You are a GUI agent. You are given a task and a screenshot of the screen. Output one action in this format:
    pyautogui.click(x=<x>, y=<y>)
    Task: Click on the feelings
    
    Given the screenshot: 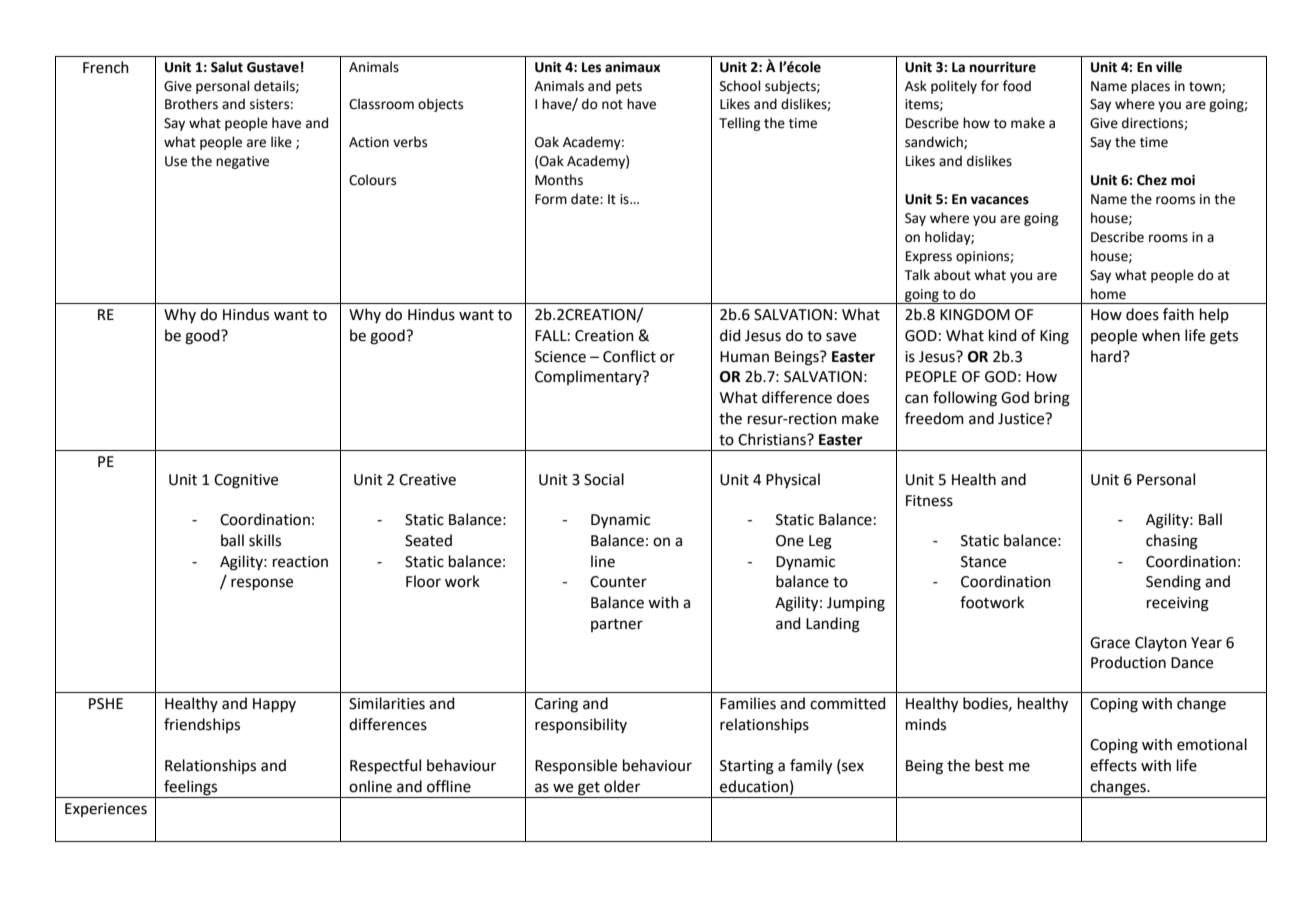 What is the action you would take?
    pyautogui.click(x=191, y=789)
